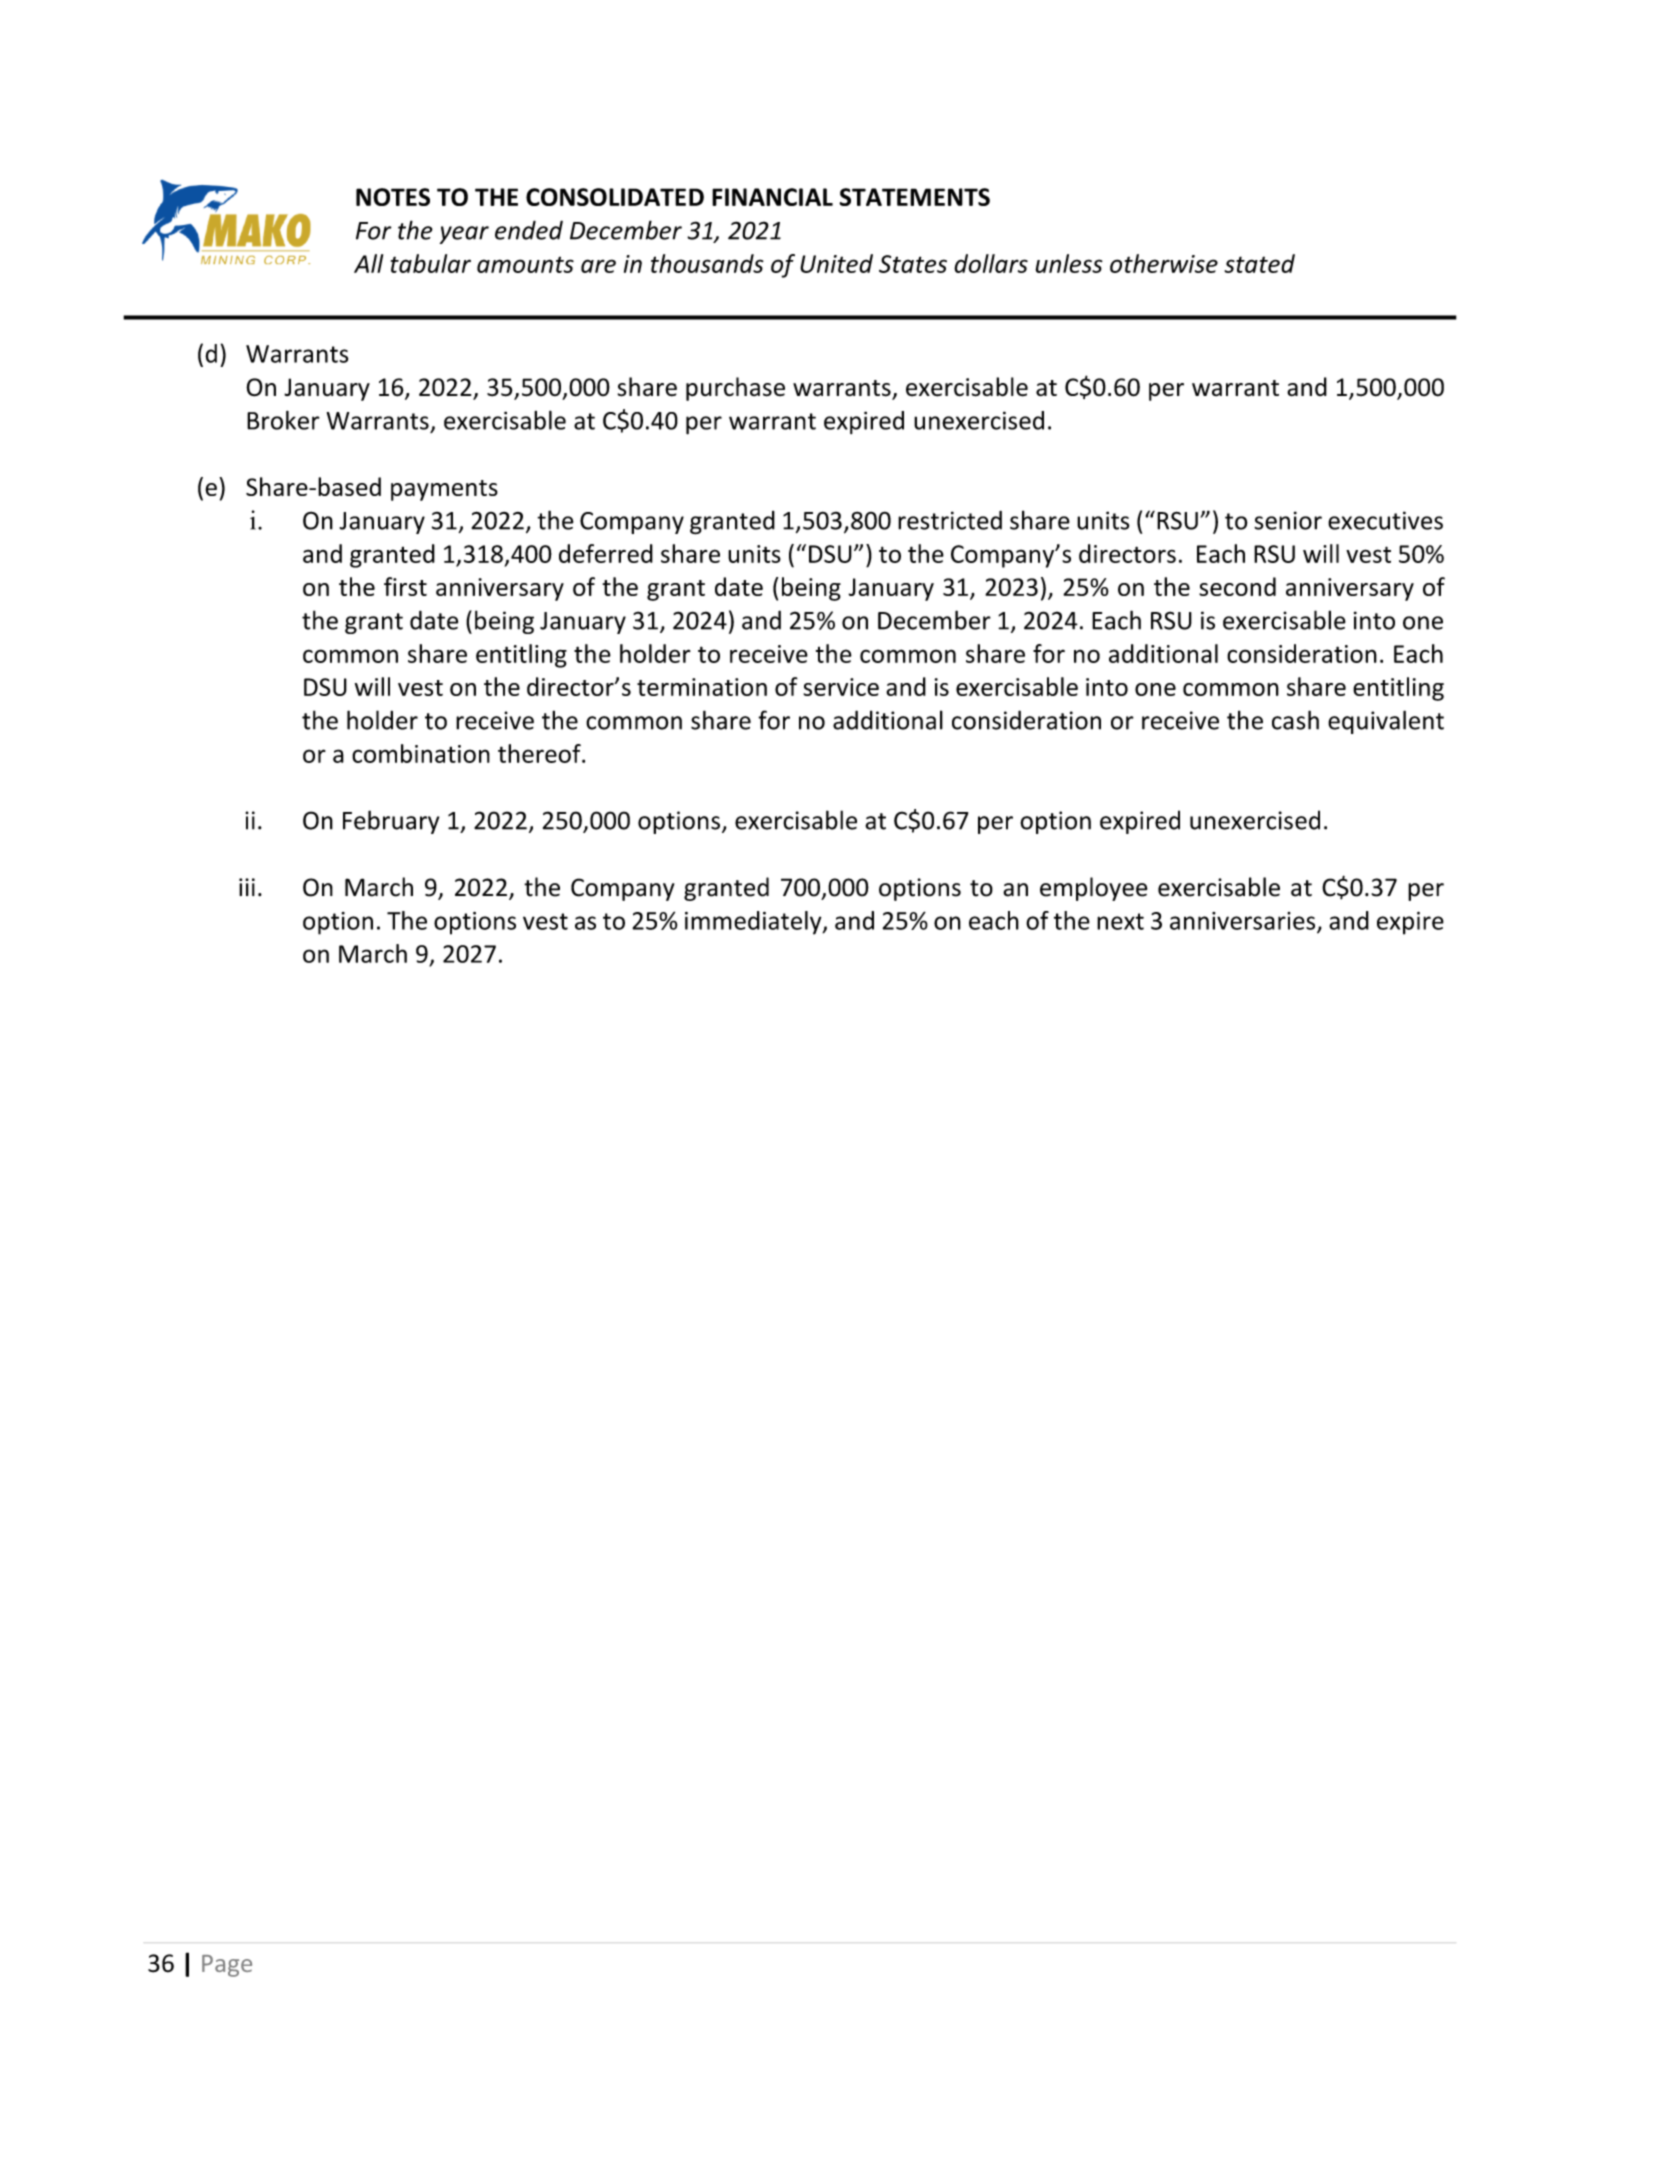 This page has width=1672, height=2163. What do you see at coordinates (421, 753) in the page?
I see `combination` at bounding box center [421, 753].
